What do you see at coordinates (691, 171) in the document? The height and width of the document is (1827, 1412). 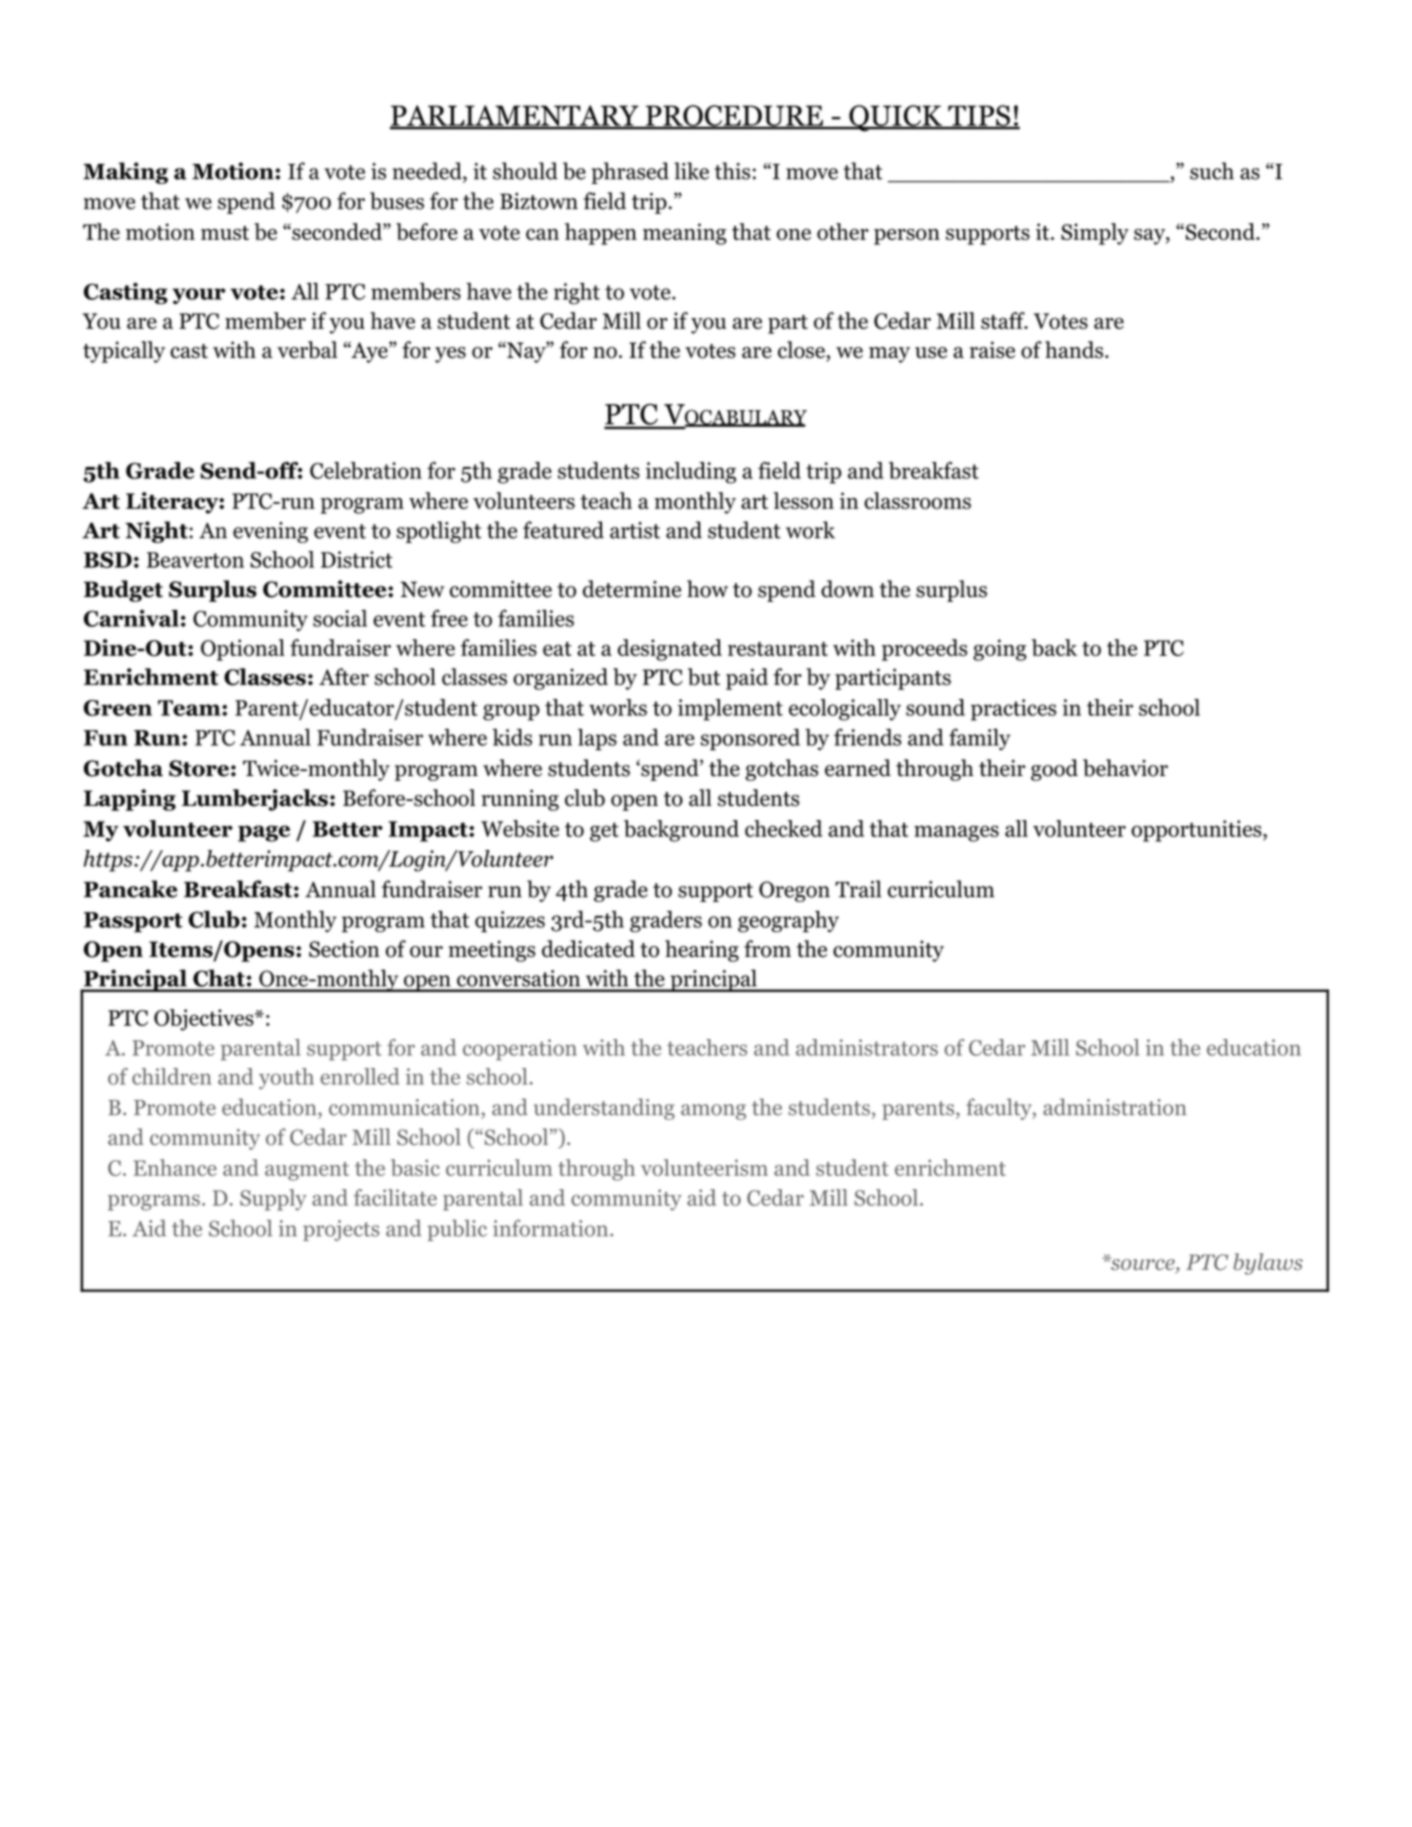 I see `like` at bounding box center [691, 171].
